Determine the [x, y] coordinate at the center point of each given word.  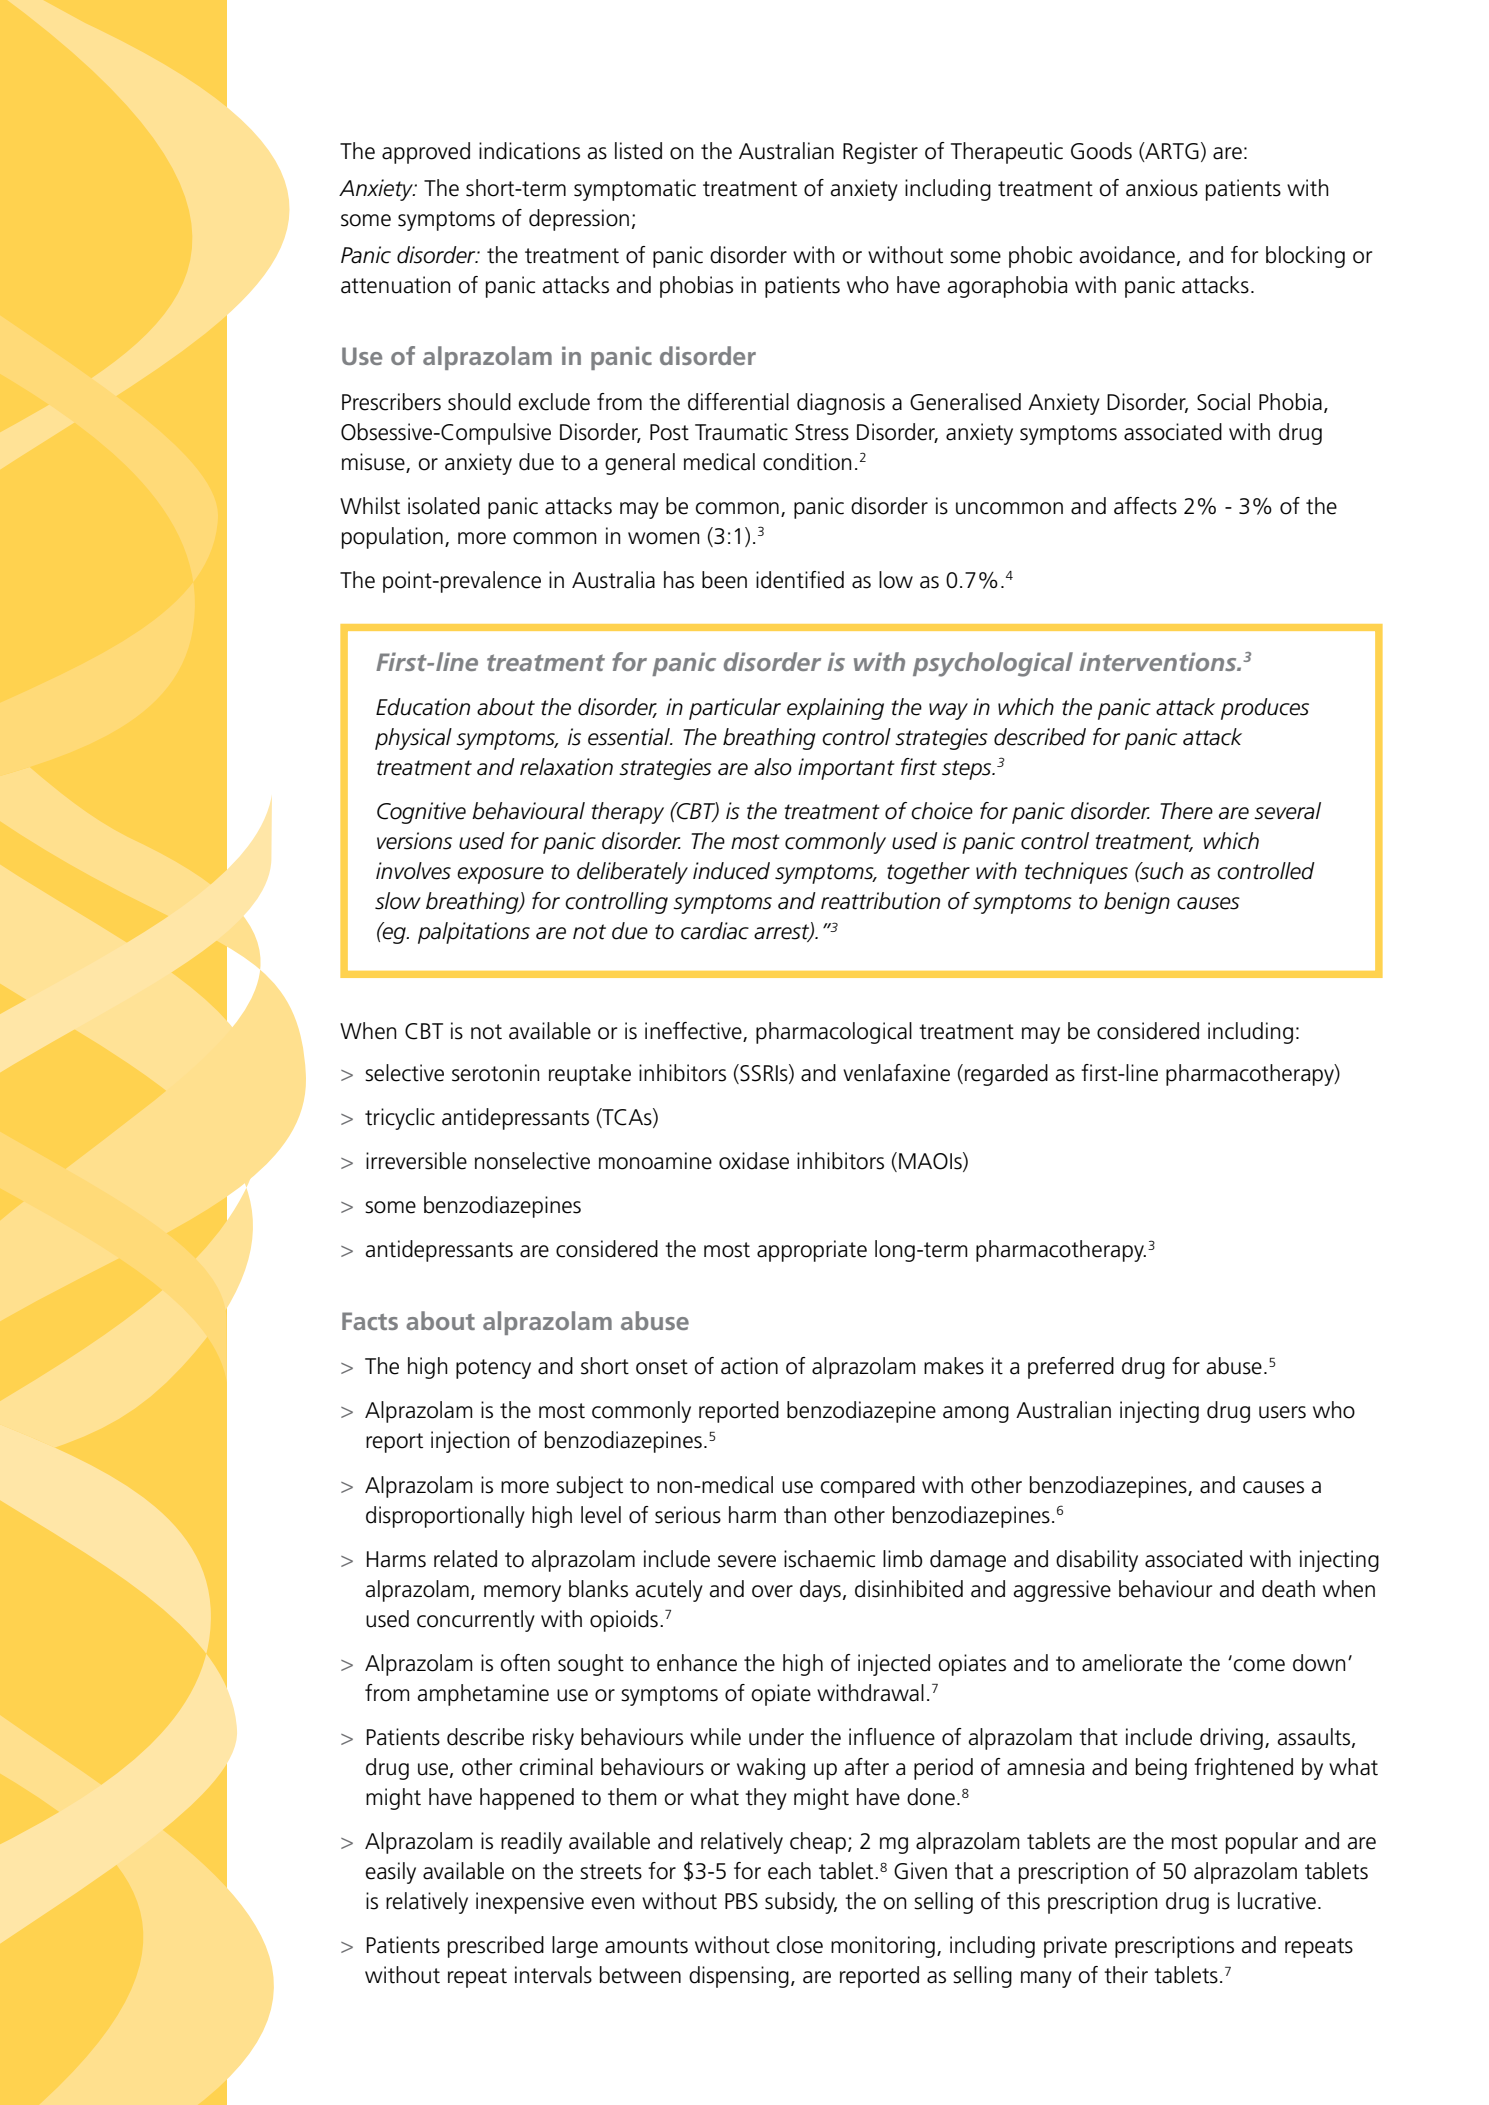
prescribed [496, 1947]
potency [493, 1369]
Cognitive [421, 813]
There [1186, 811]
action [749, 1366]
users [1282, 1412]
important [846, 769]
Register [880, 153]
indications [529, 151]
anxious [1162, 188]
